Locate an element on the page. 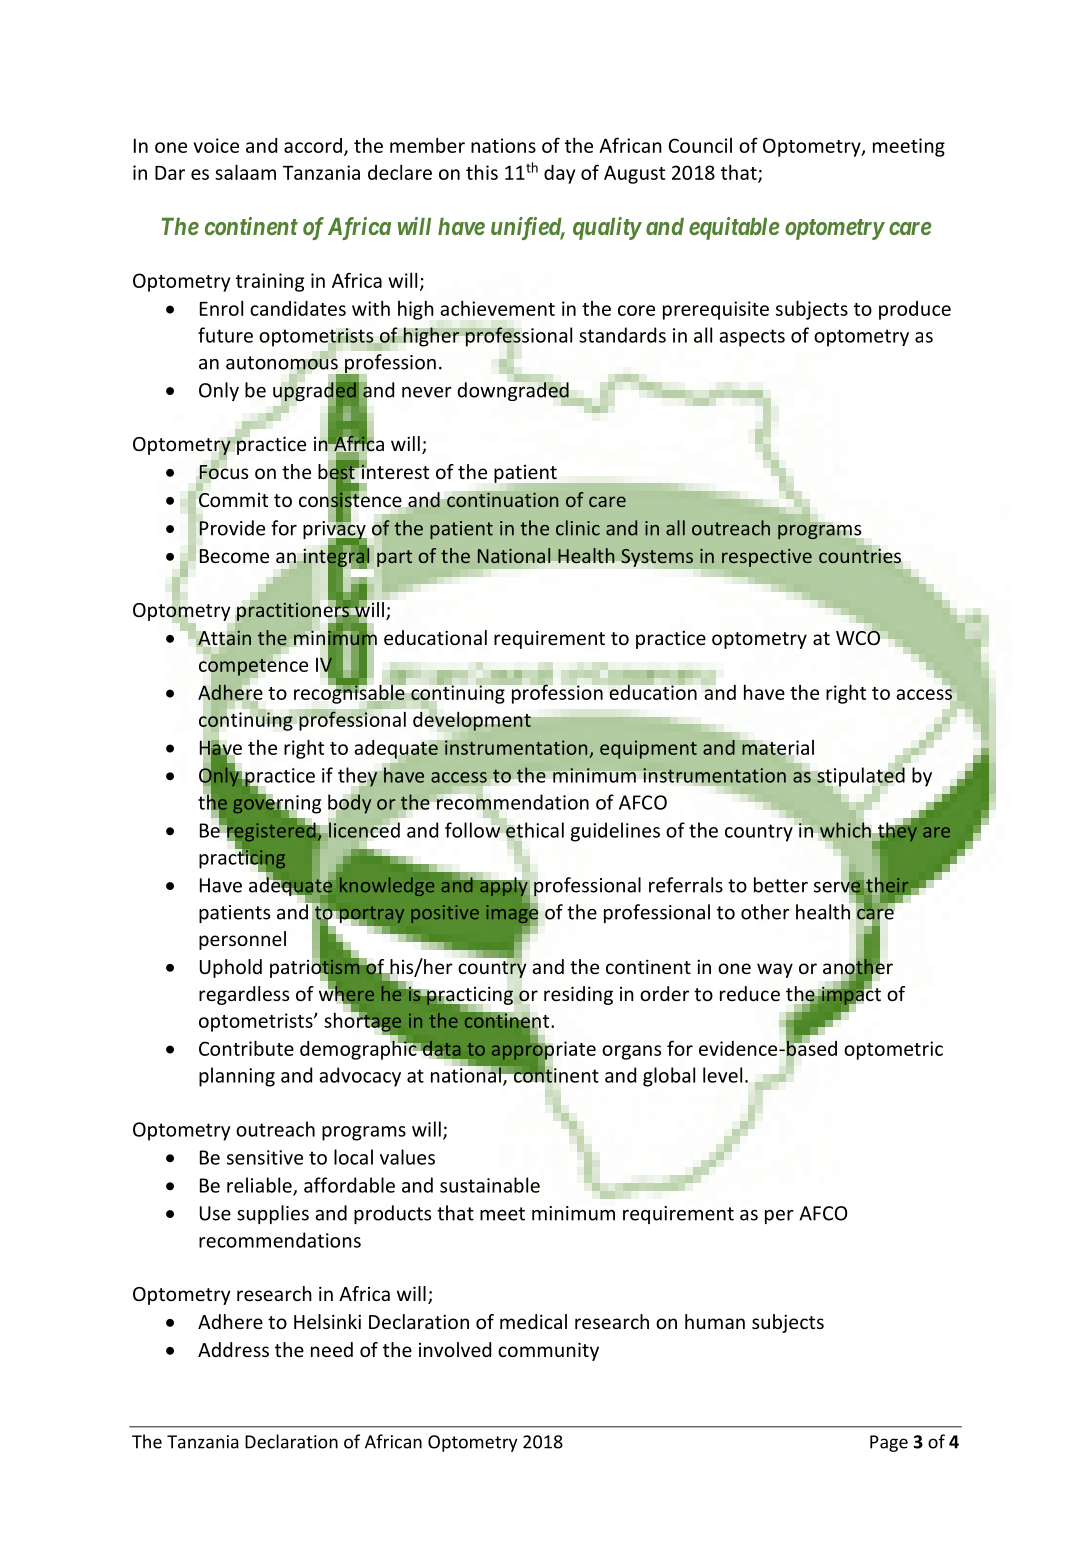  equitable is located at coordinates (734, 228).
